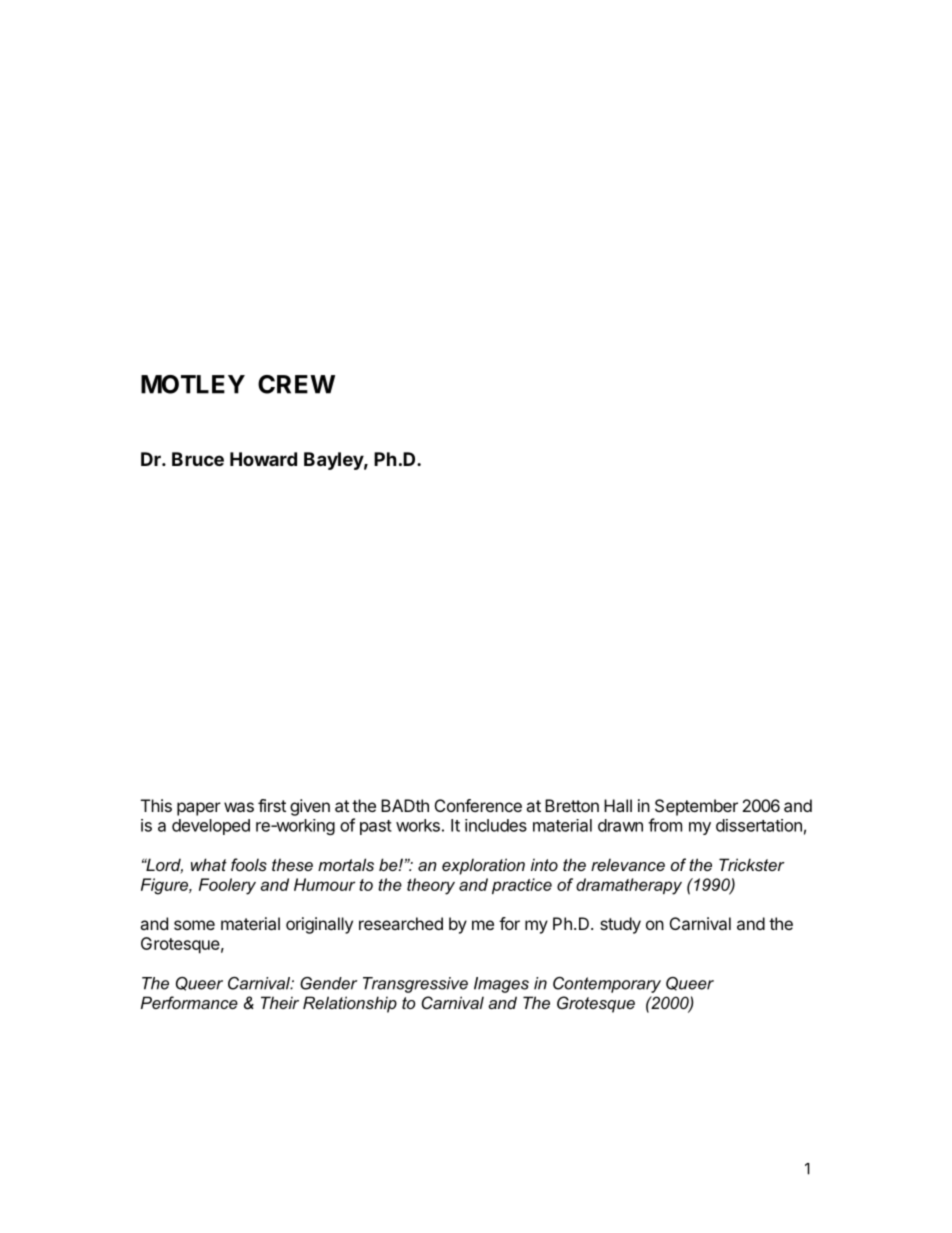 The image size is (952, 1233). Describe the element at coordinates (263, 459) in the image. I see `Howard` at that location.
